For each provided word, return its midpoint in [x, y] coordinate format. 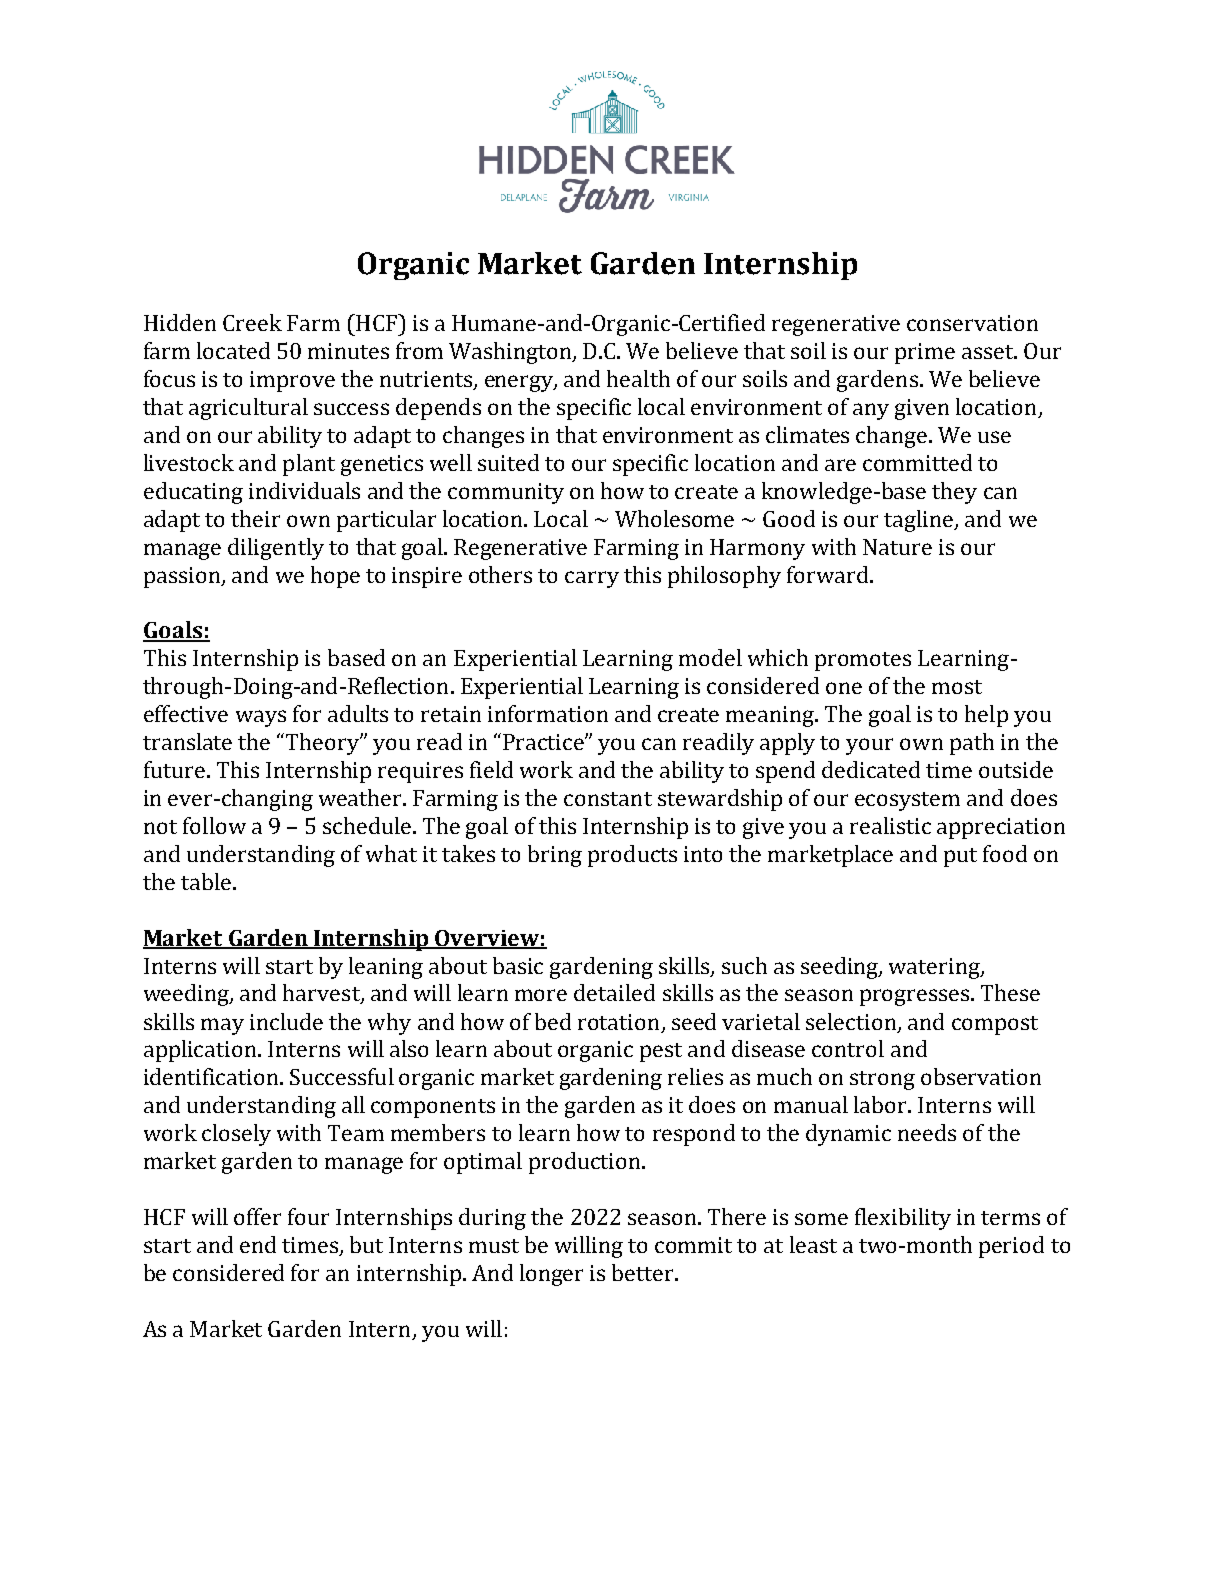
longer [551, 1275]
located [233, 350]
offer [257, 1216]
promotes [863, 661]
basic [518, 965]
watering [935, 968]
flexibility [903, 1219]
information [548, 713]
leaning [386, 968]
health [638, 378]
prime [925, 353]
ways [261, 718]
